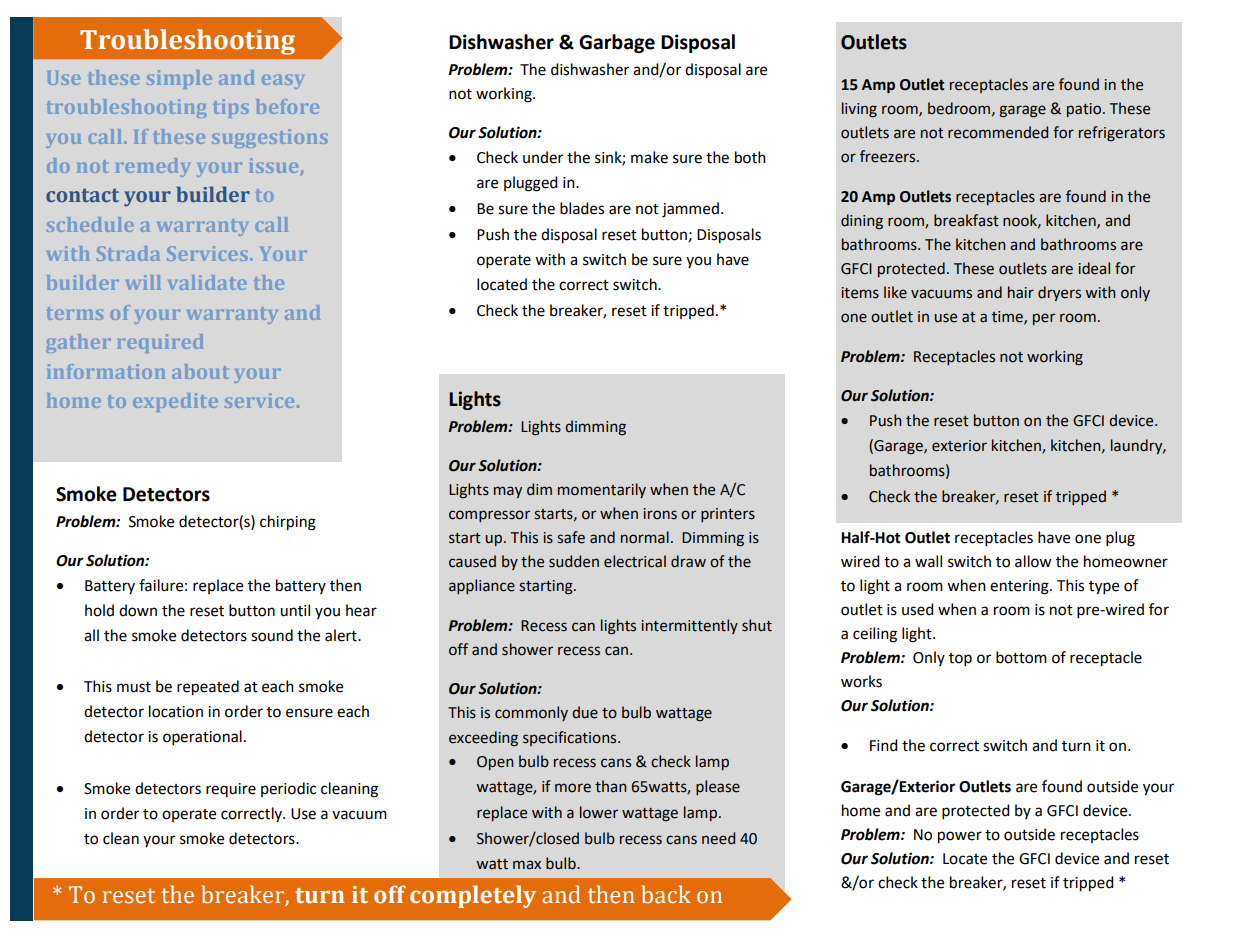 Image resolution: width=1233 pixels, height=952 pixels. Describe the element at coordinates (527, 865) in the document. I see `max` at that location.
